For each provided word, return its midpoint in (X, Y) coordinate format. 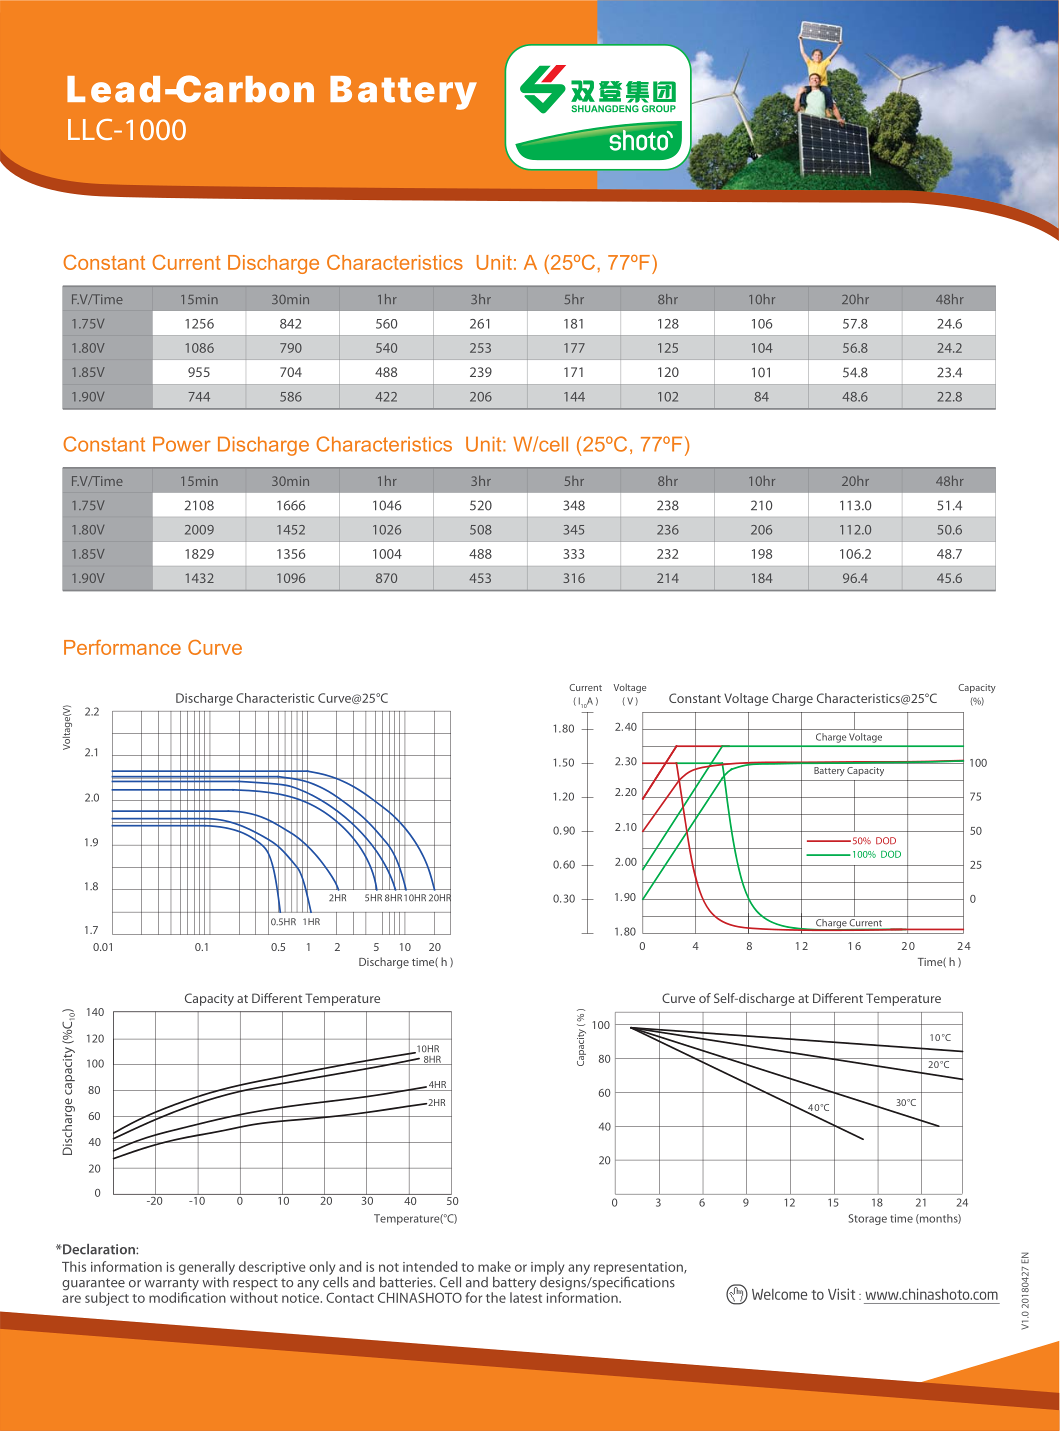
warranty (171, 1285)
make (494, 1266)
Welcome (779, 1294)
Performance (122, 647)
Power (182, 444)
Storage (867, 1219)
